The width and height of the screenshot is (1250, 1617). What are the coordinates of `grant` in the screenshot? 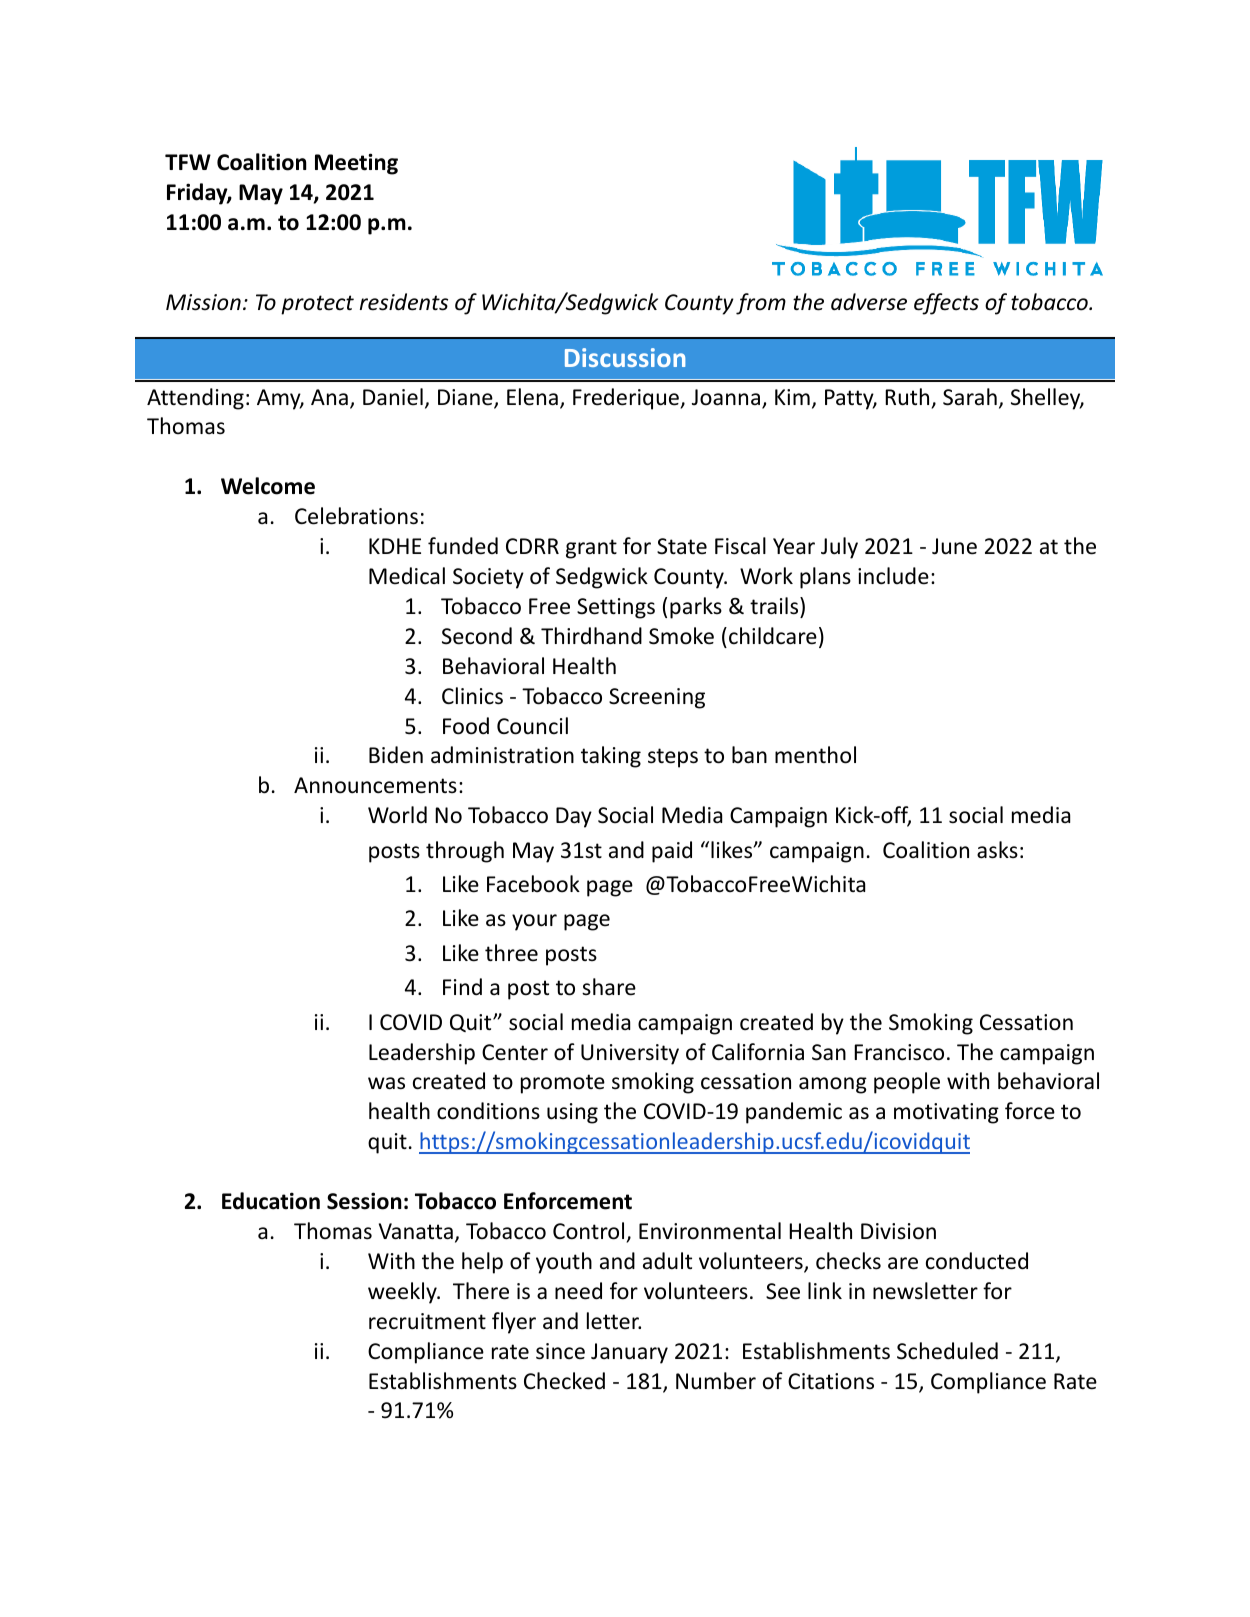 It's located at (591, 549).
